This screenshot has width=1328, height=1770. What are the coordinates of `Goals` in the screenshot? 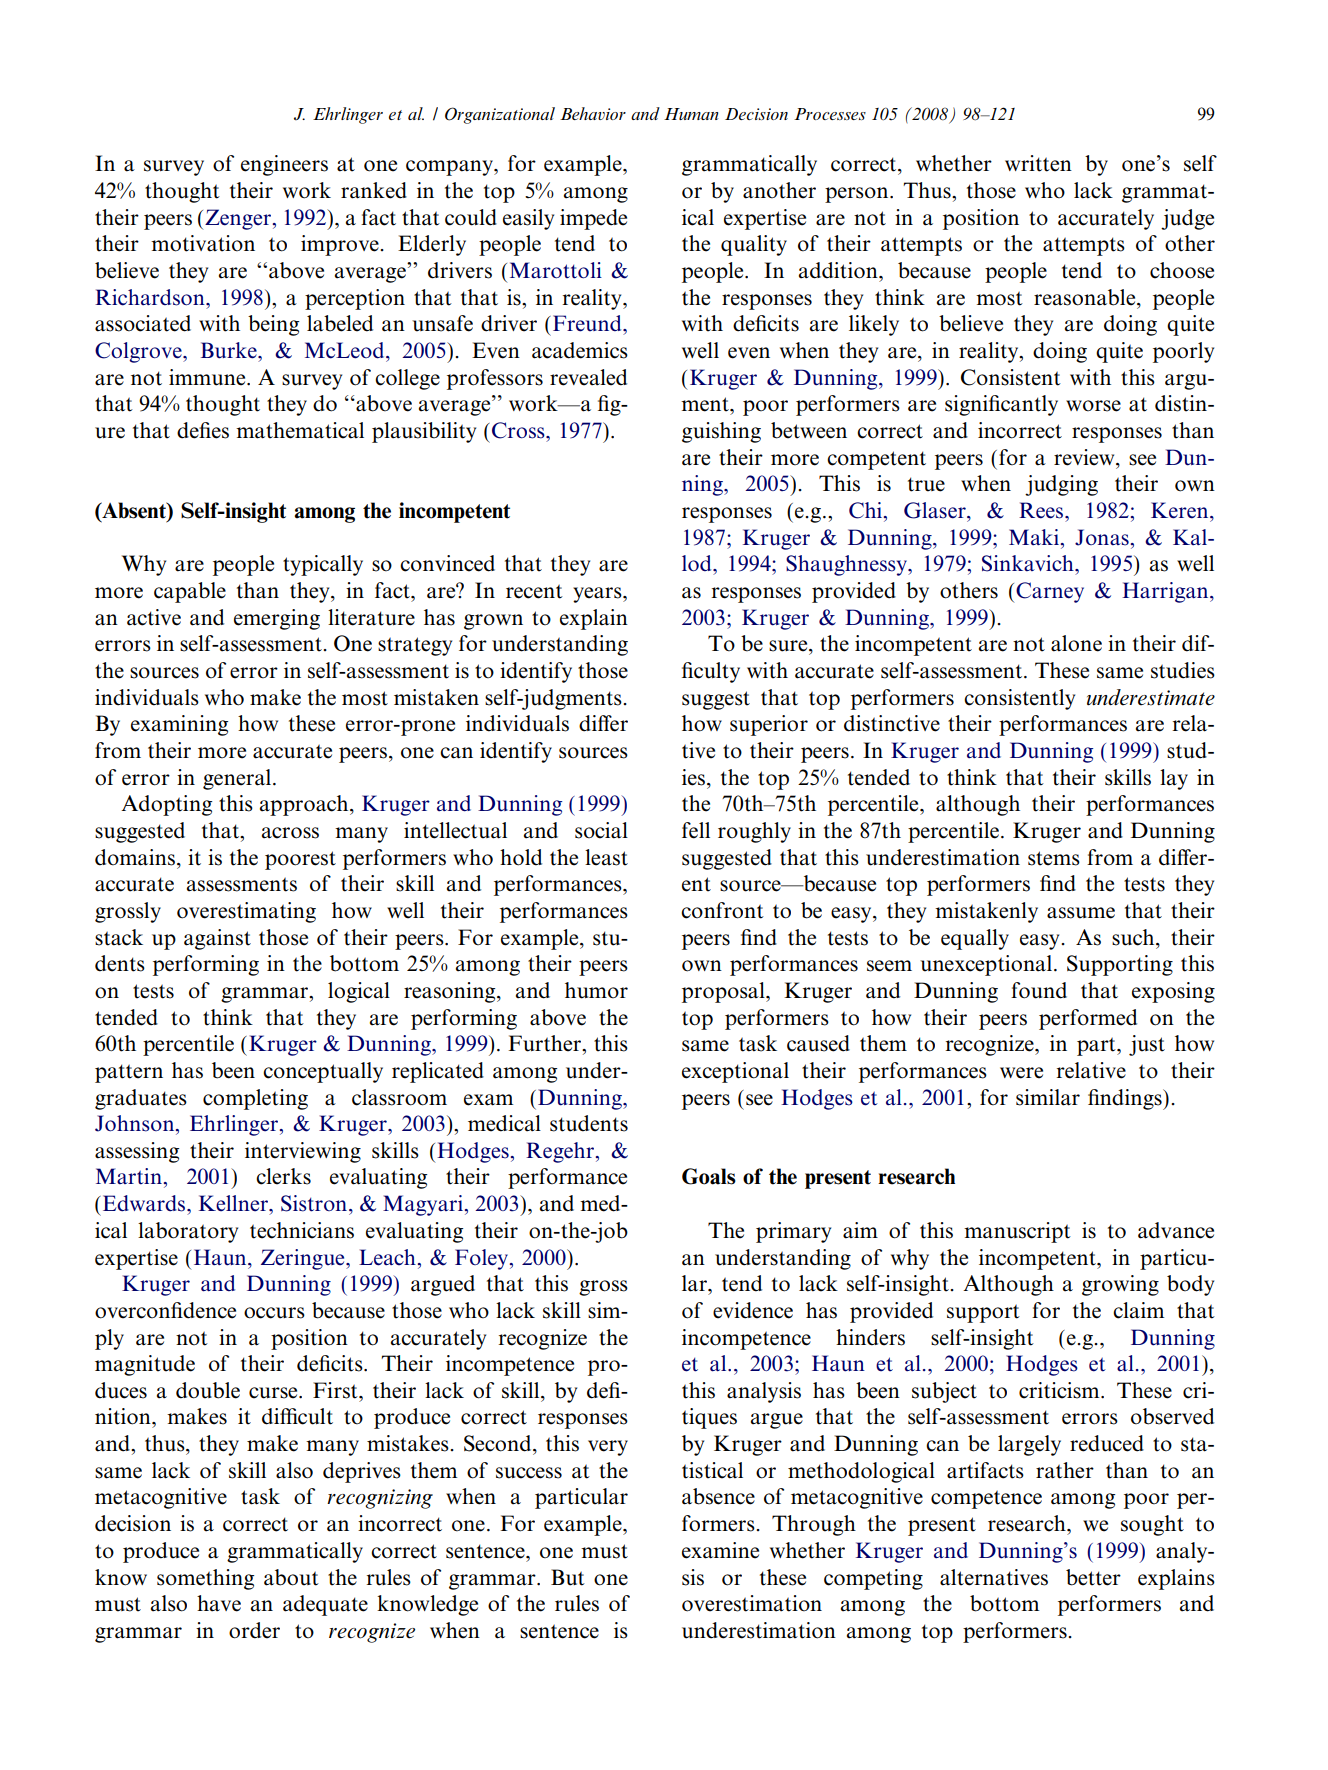 It's located at (709, 1176).
